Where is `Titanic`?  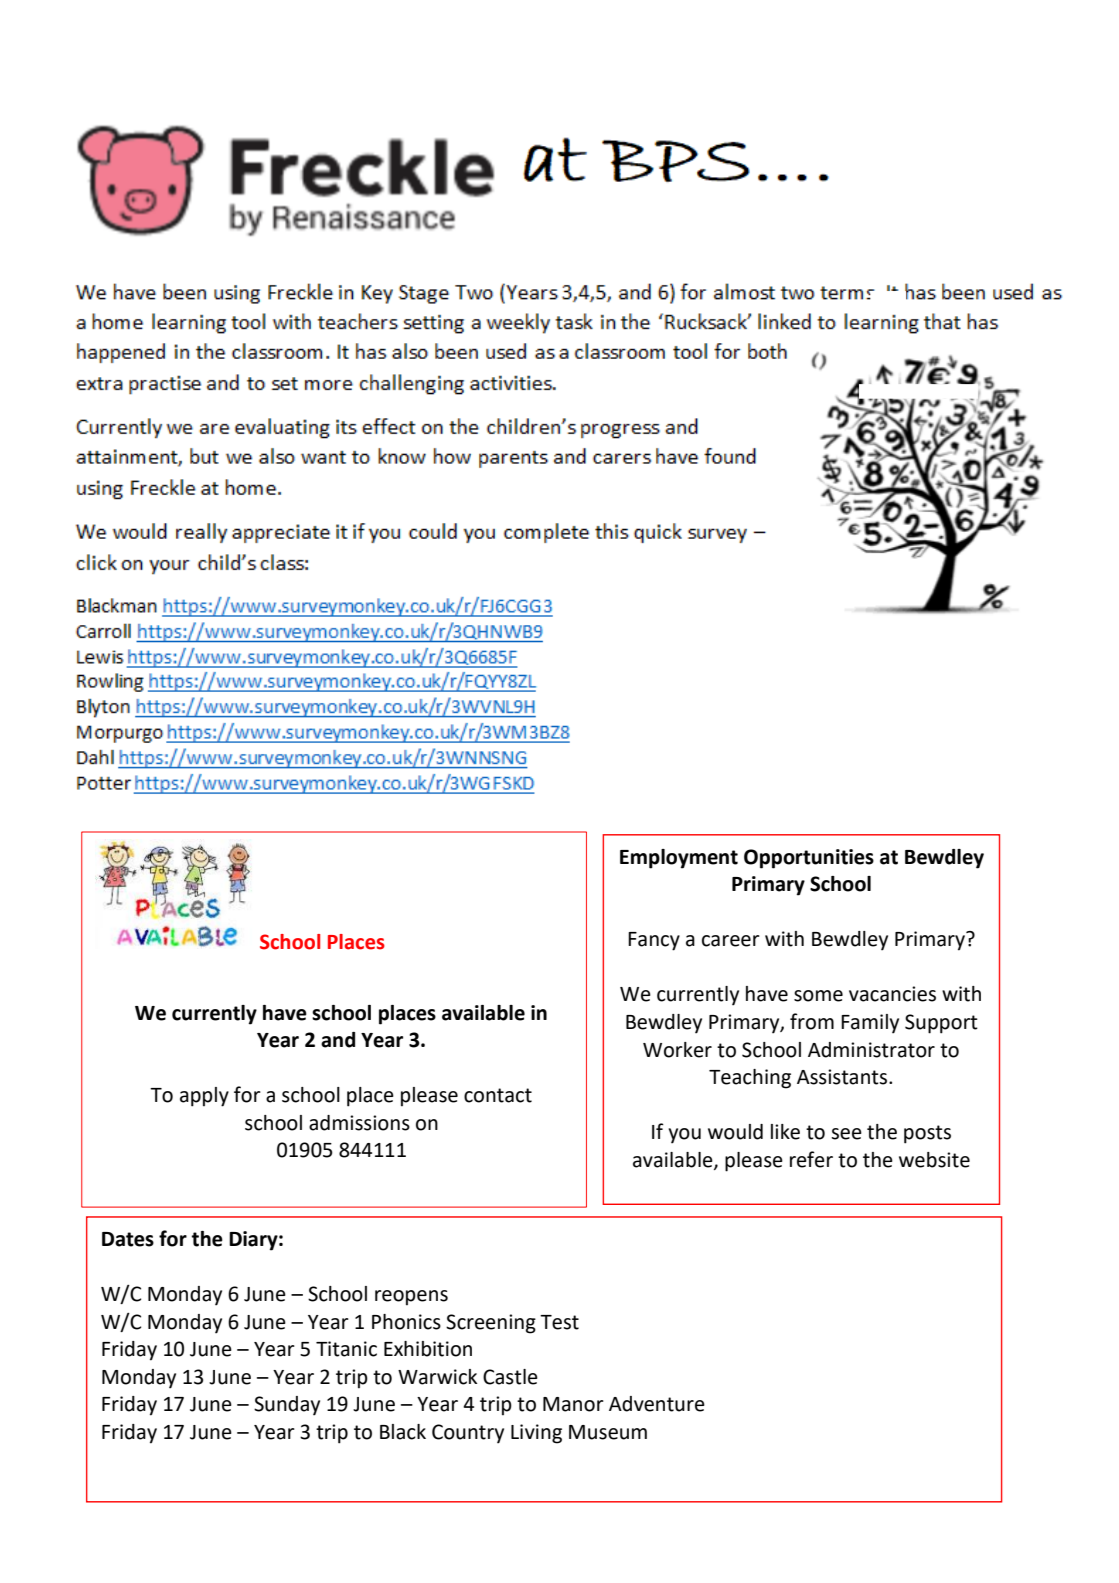
Titanic is located at coordinates (346, 1349).
